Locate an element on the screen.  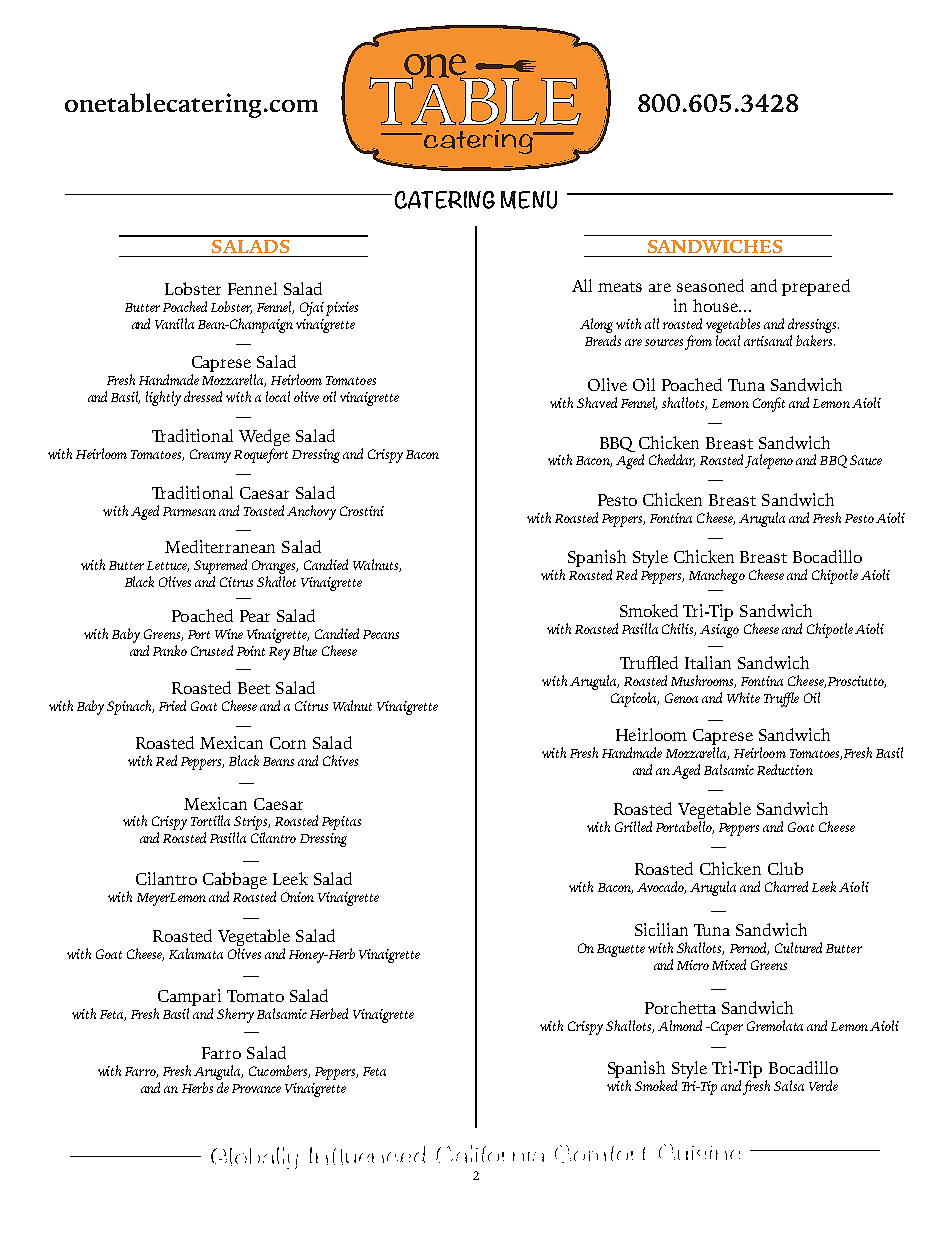
Chilis is located at coordinates (679, 629).
